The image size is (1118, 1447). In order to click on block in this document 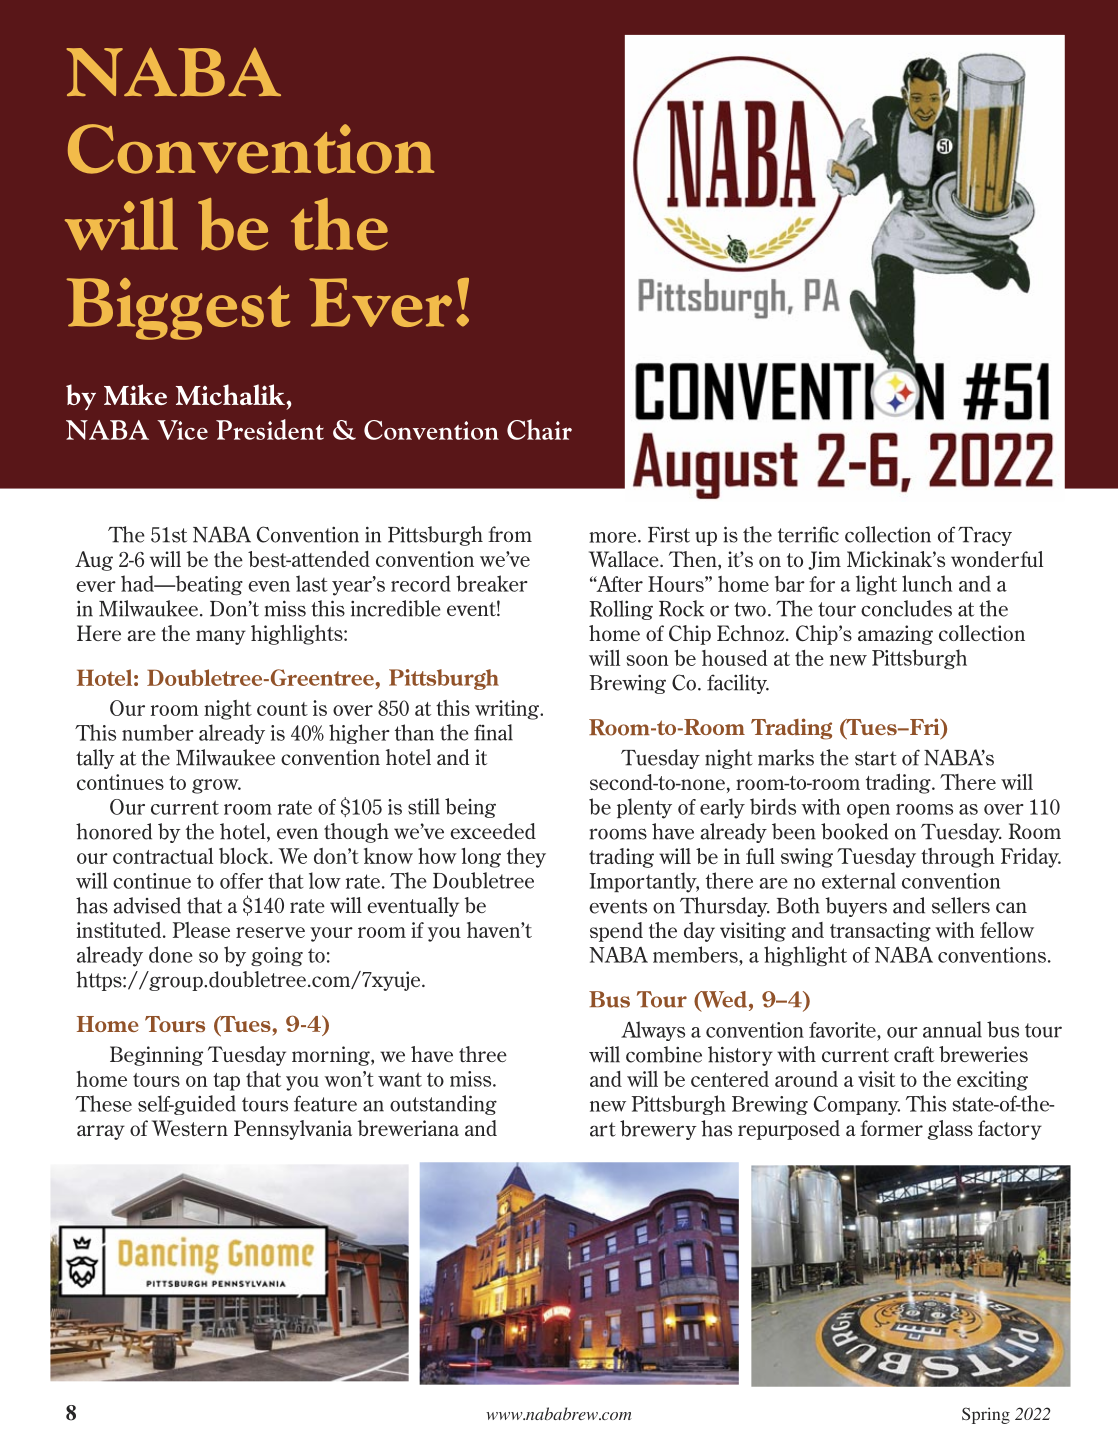, I will do `click(245, 856)`.
